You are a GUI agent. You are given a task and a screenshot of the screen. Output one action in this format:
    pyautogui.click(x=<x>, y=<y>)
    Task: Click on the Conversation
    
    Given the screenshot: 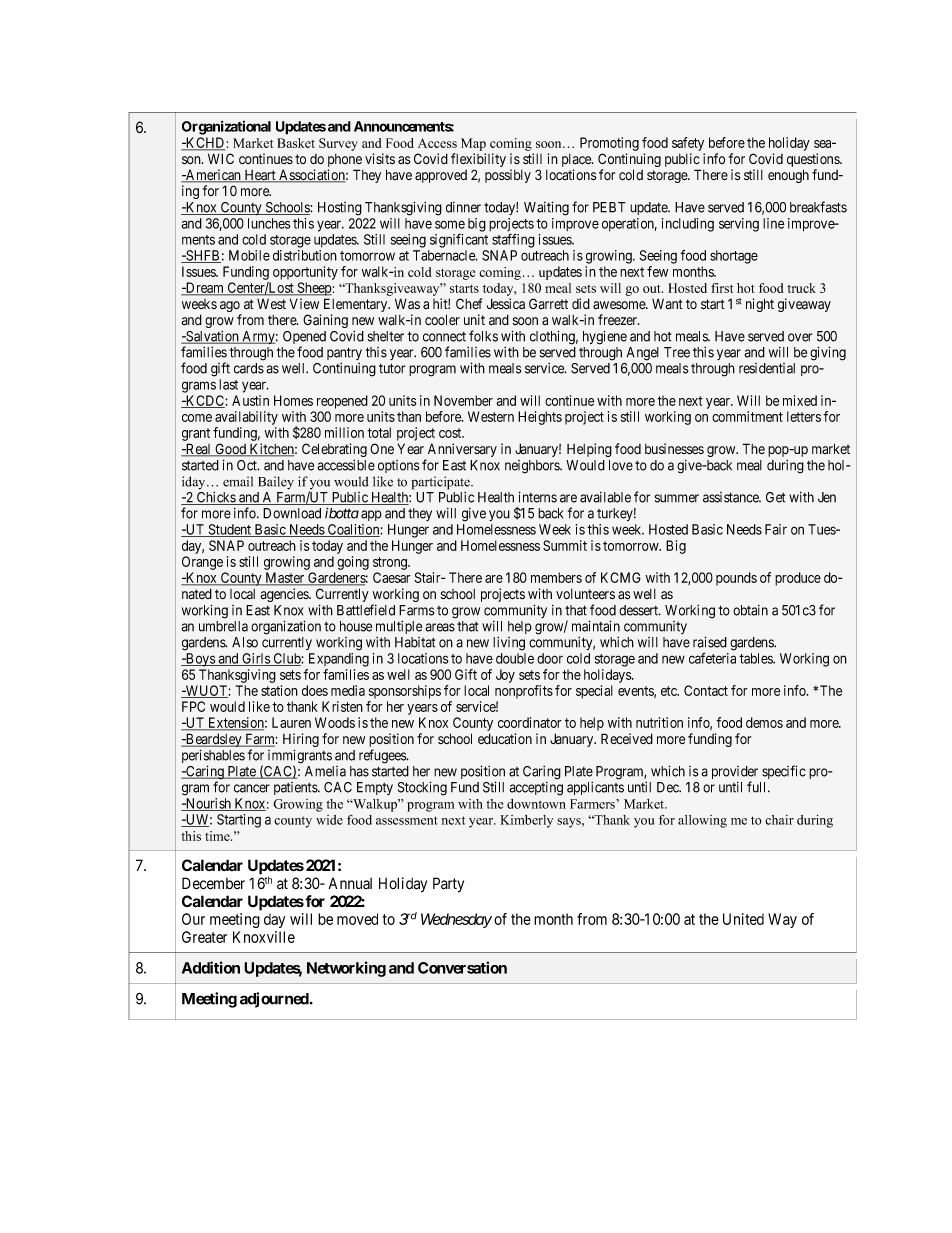 What is the action you would take?
    pyautogui.click(x=462, y=967)
